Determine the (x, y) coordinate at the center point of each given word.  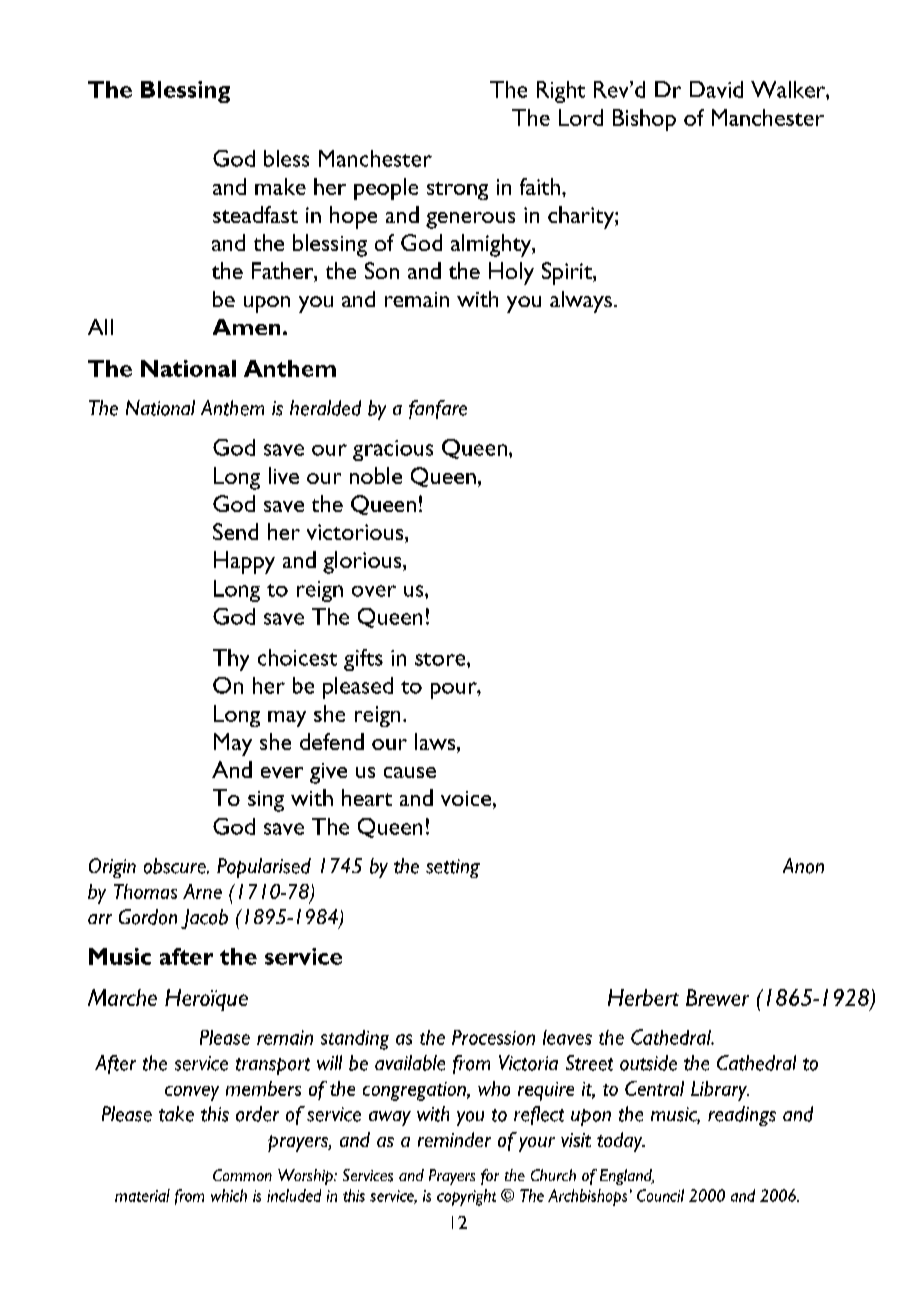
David (716, 89)
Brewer (717, 997)
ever (282, 772)
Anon (803, 866)
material (142, 1195)
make (280, 186)
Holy (511, 273)
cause (410, 772)
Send (235, 531)
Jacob (204, 919)
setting (453, 868)
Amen (246, 327)
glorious (363, 562)
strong (457, 191)
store (441, 659)
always (581, 302)
